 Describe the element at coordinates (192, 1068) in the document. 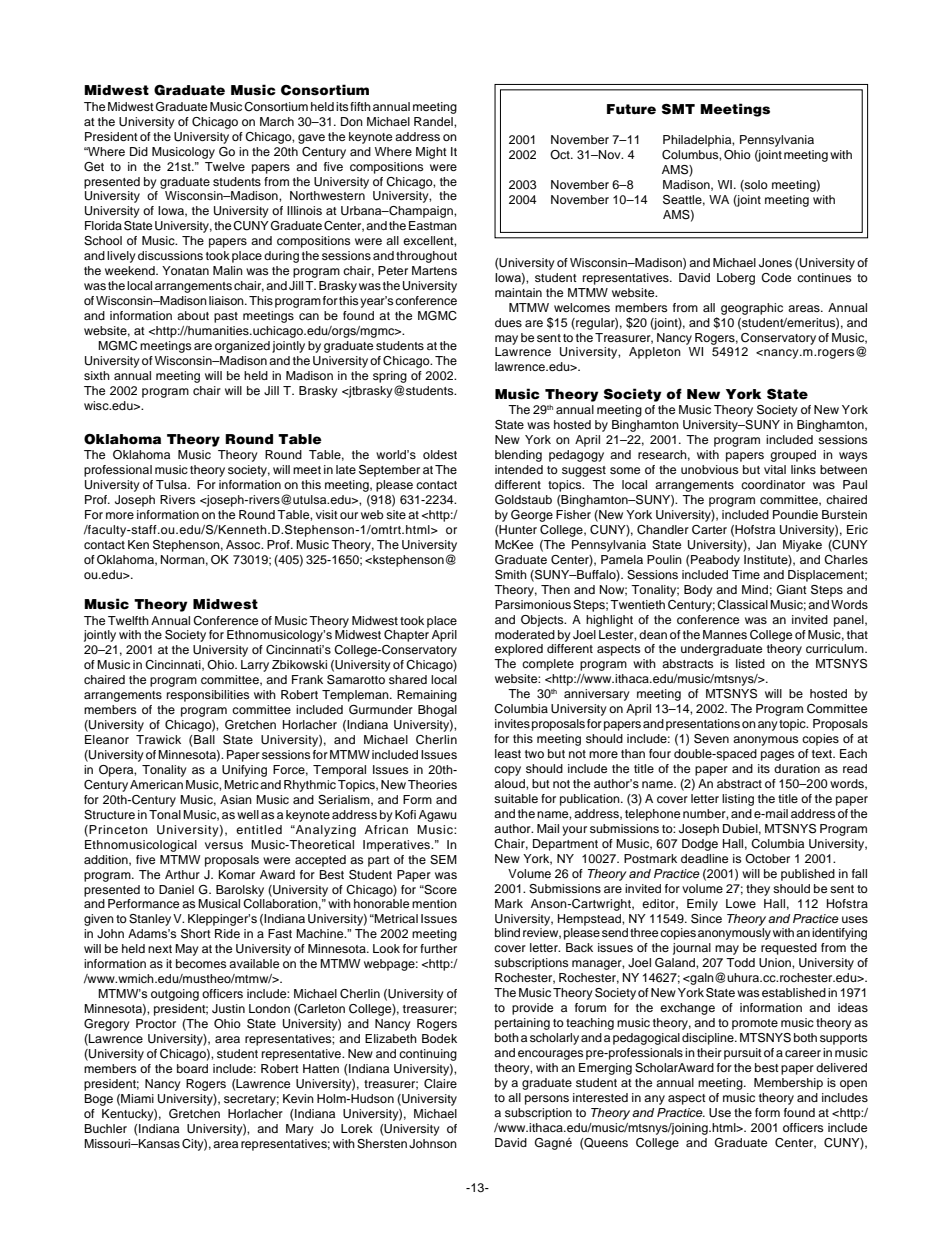

I see `board` at that location.
